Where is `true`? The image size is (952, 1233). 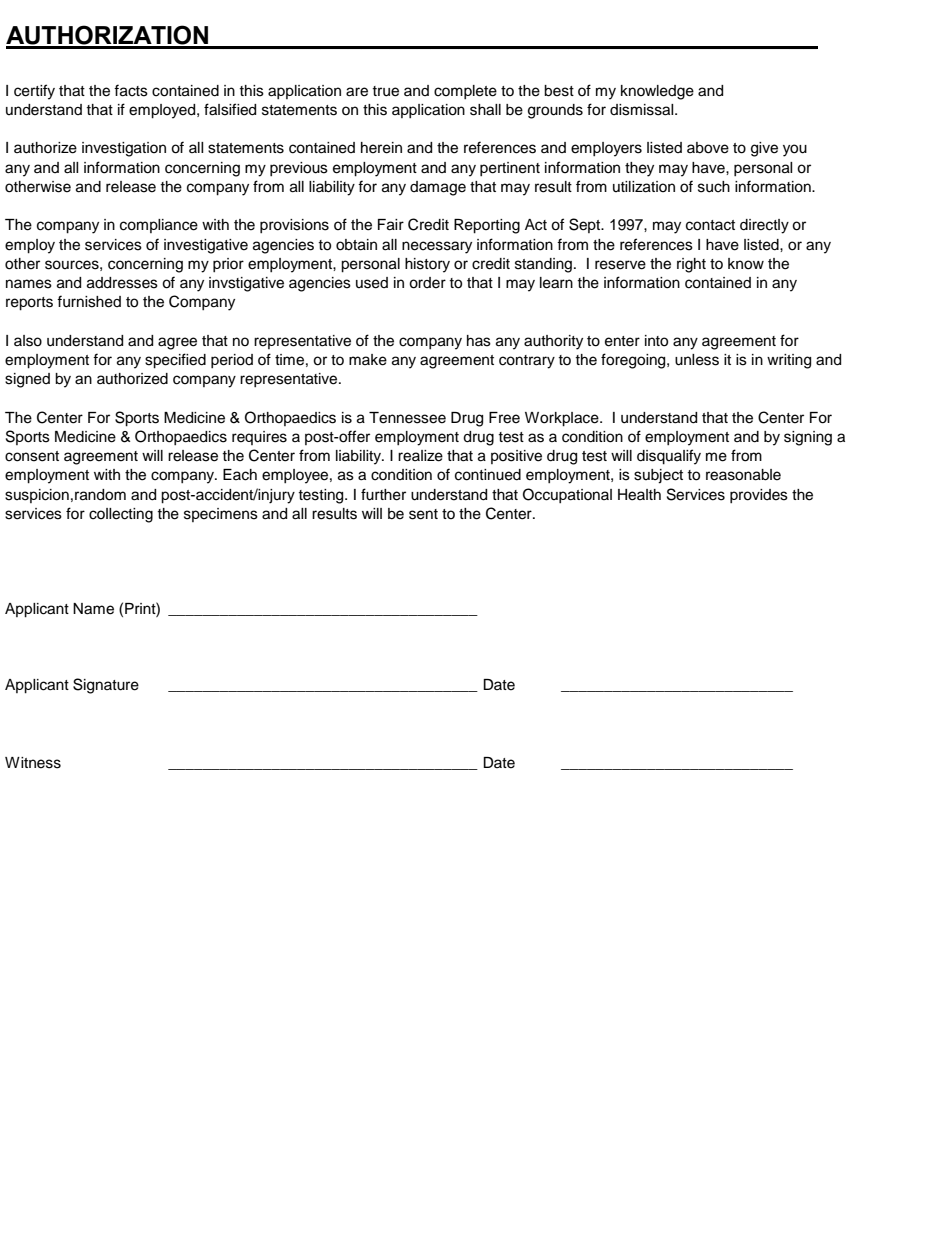
true is located at coordinates (385, 91).
